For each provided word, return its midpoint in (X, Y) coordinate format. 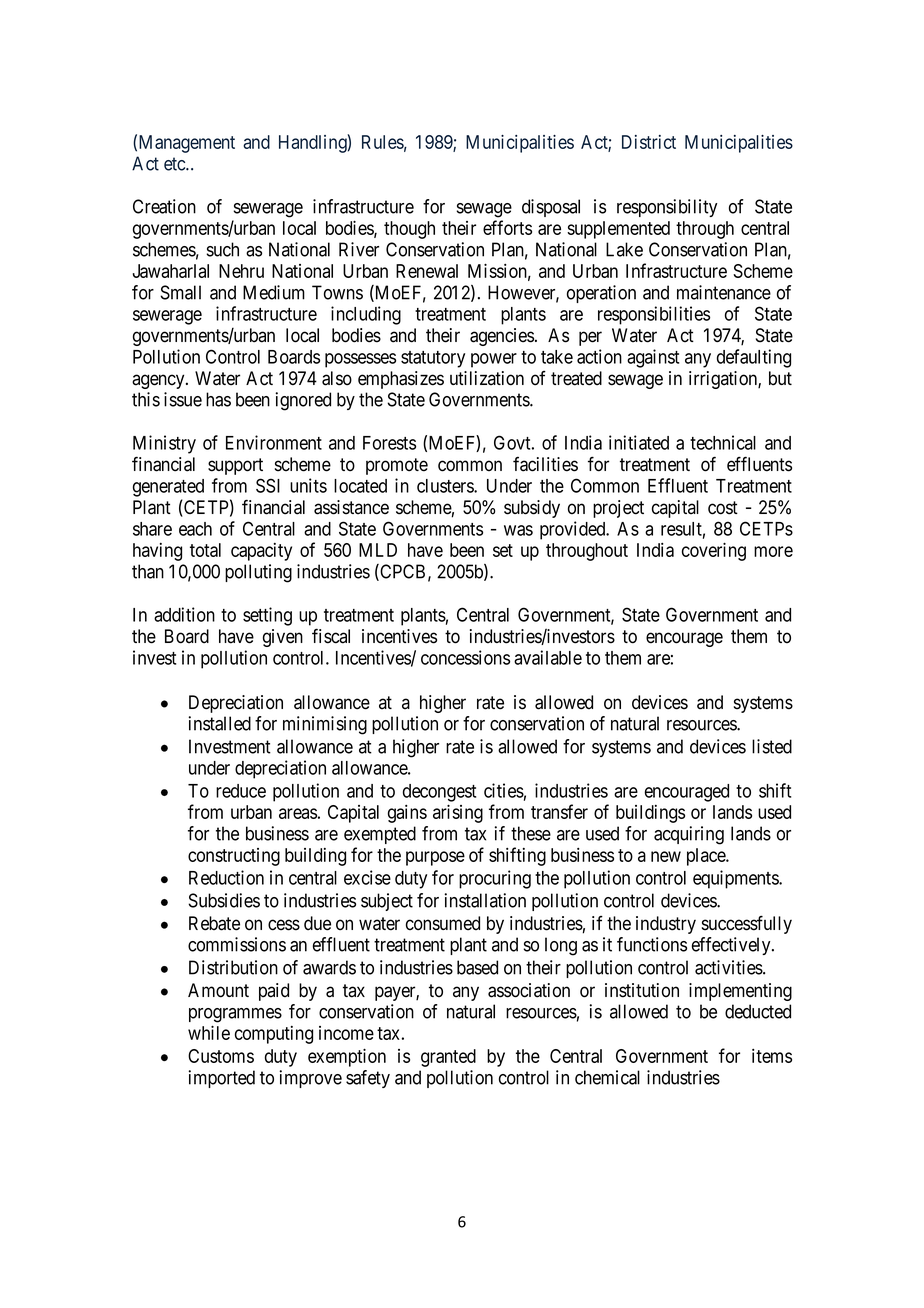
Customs (221, 1056)
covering (714, 551)
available (548, 657)
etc (175, 164)
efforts (507, 227)
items (772, 1056)
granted (448, 1058)
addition (184, 614)
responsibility (667, 208)
